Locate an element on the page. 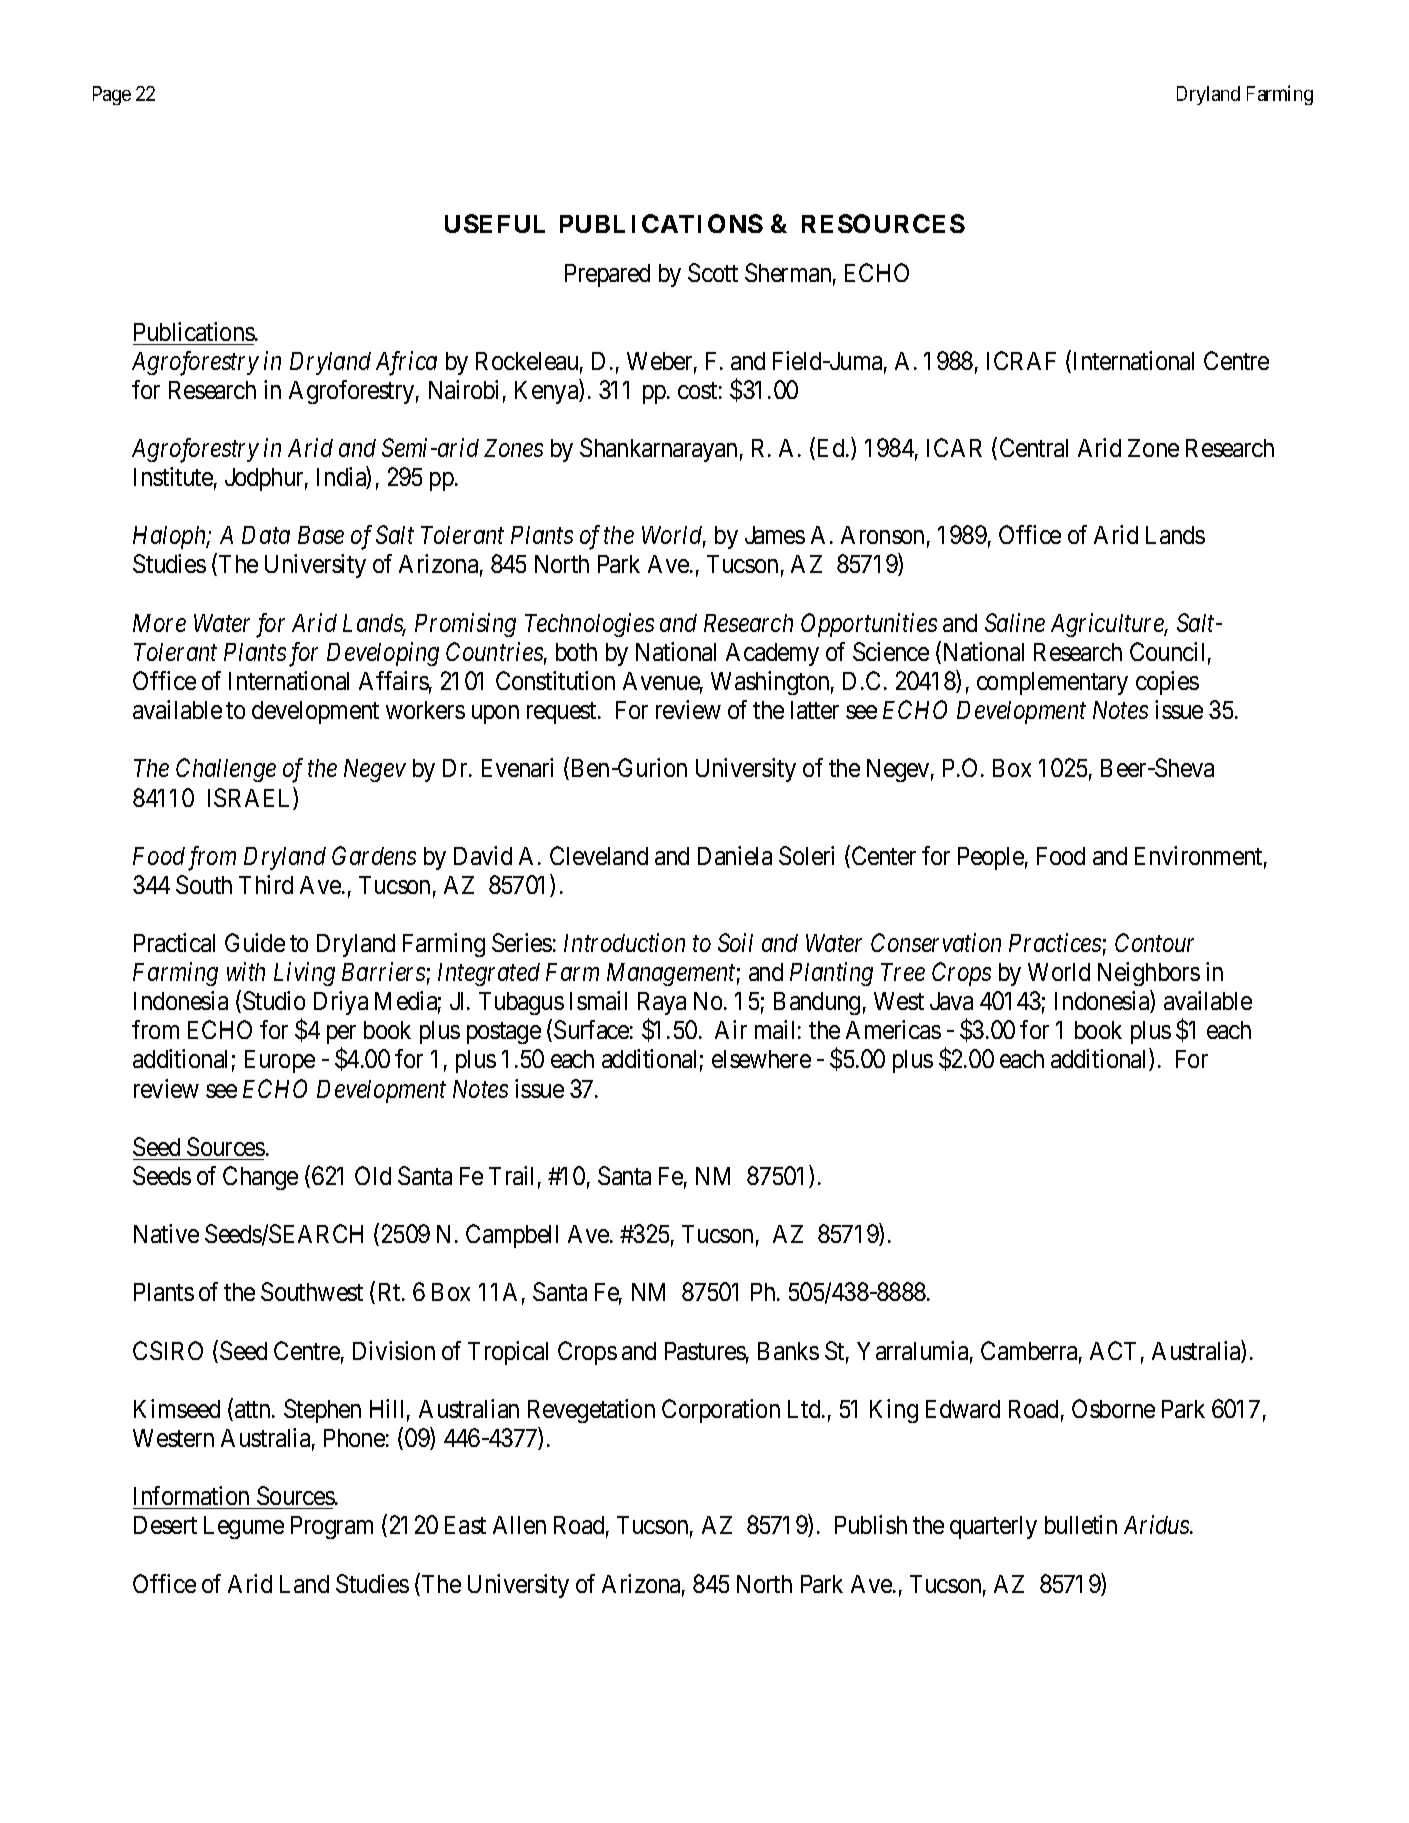 The width and height of the page is (1409, 1823). elsewhere is located at coordinates (761, 1059).
